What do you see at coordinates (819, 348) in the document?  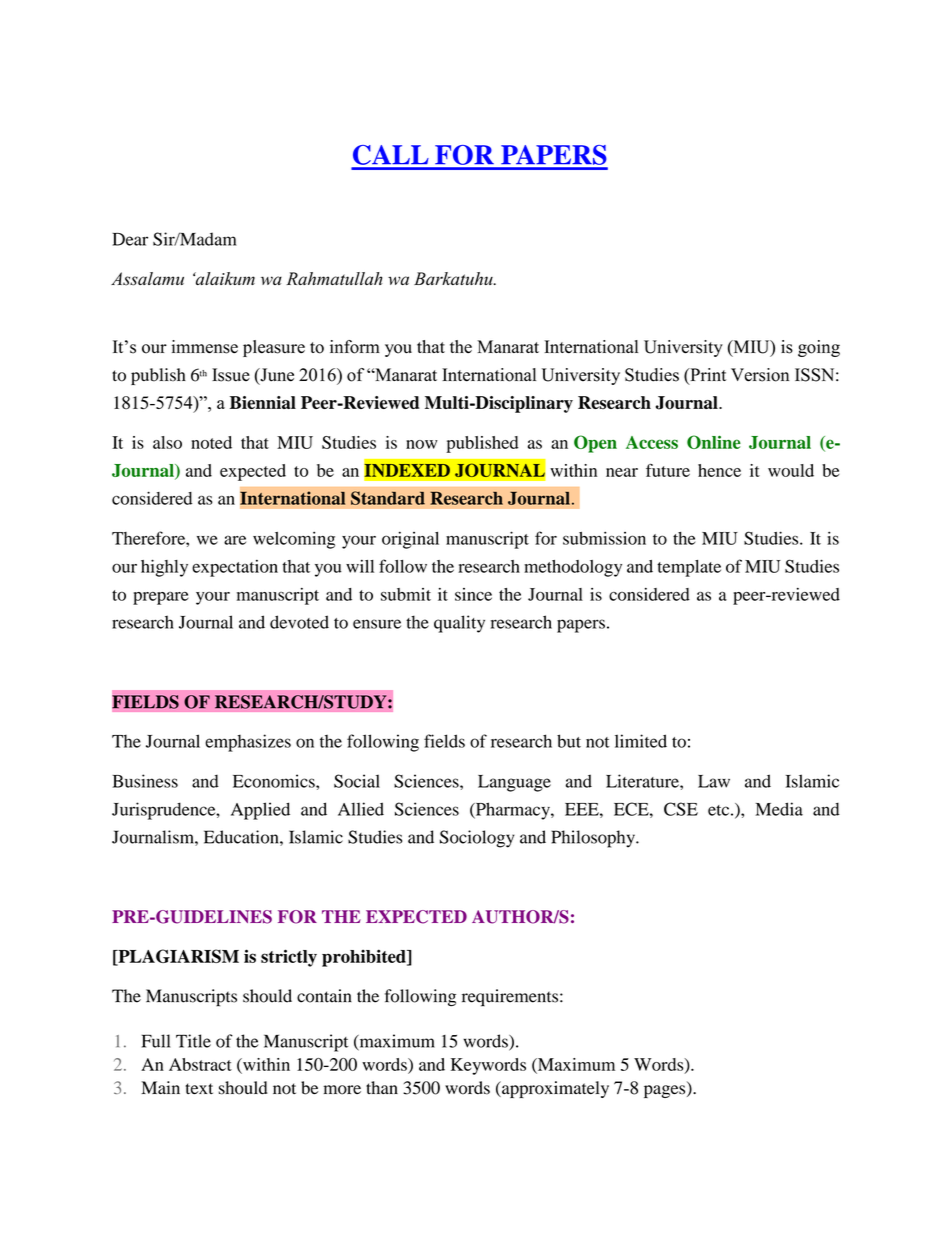 I see `going` at bounding box center [819, 348].
